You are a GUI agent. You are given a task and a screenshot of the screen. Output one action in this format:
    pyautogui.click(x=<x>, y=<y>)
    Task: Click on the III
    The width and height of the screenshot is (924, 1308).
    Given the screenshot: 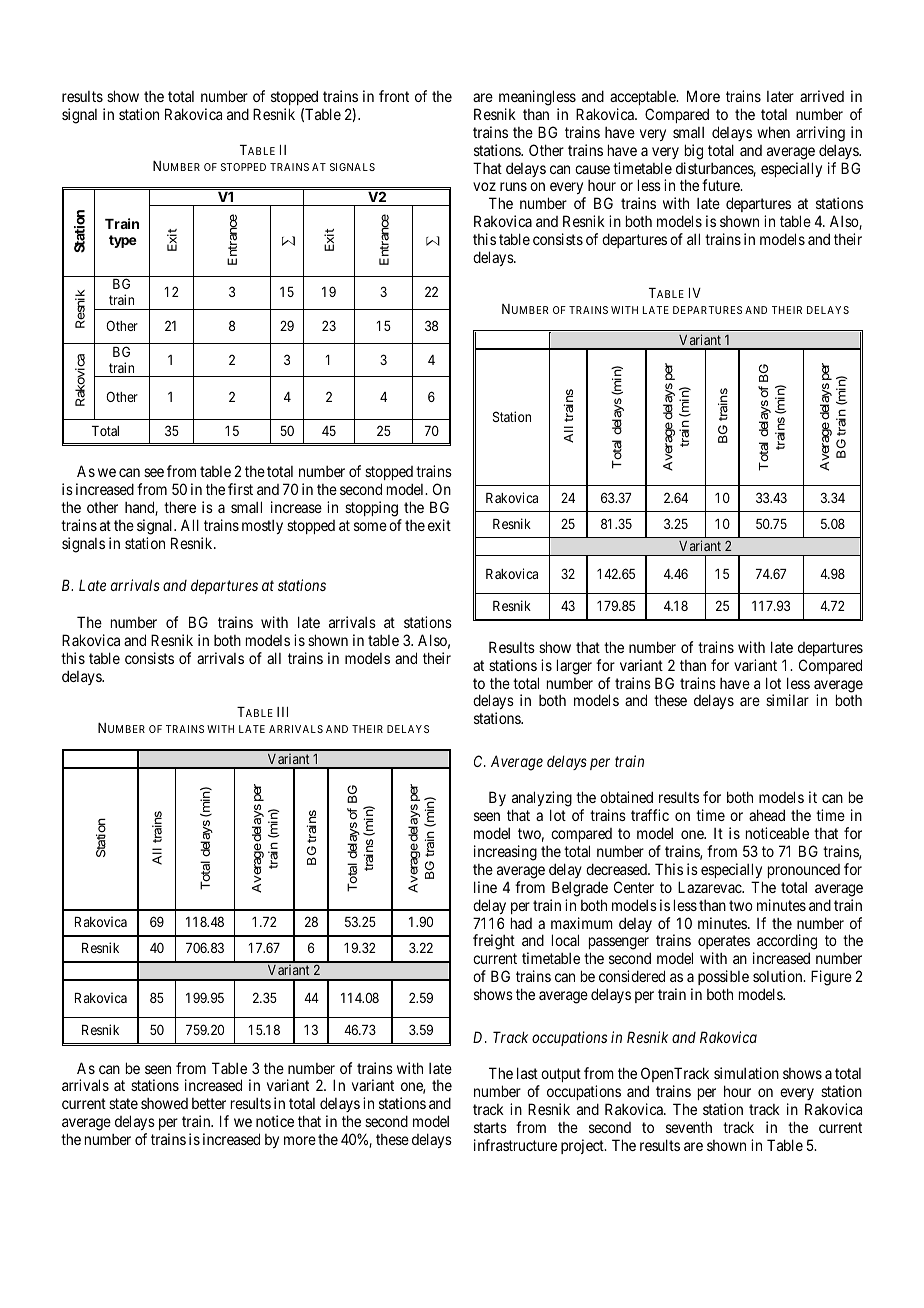 What is the action you would take?
    pyautogui.click(x=282, y=712)
